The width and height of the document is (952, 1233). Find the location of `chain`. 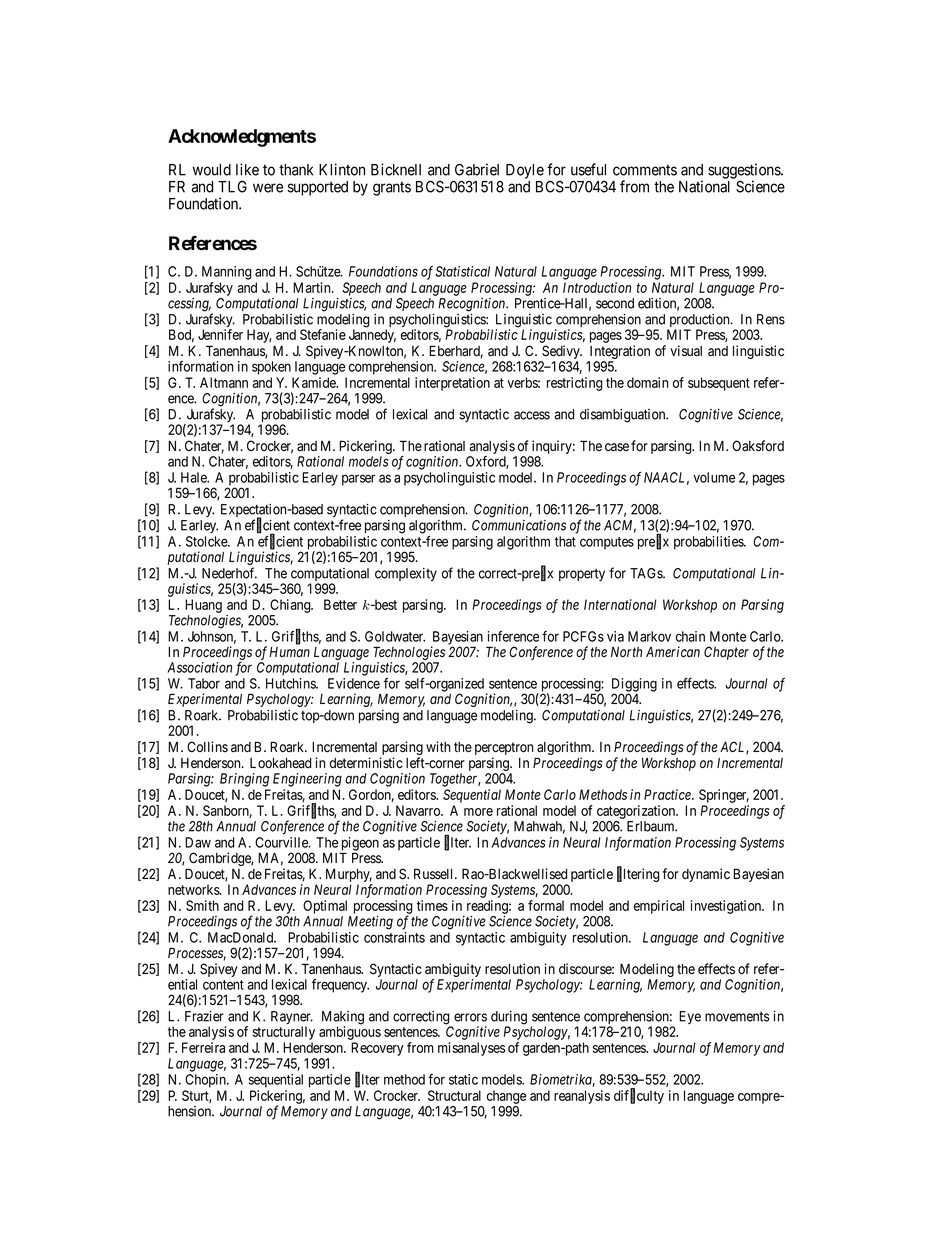

chain is located at coordinates (690, 636).
